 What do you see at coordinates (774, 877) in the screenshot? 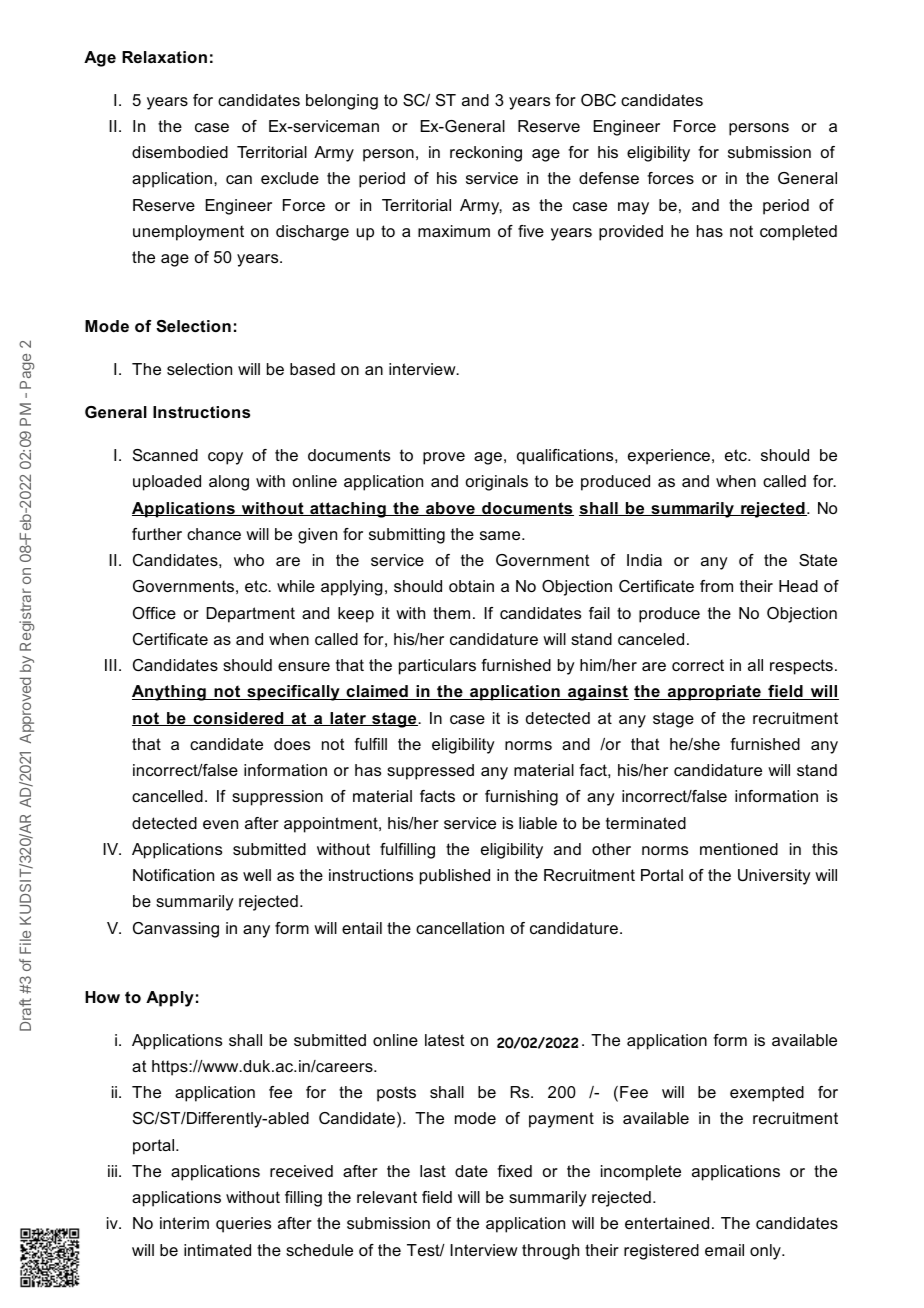
I see `University` at bounding box center [774, 877].
